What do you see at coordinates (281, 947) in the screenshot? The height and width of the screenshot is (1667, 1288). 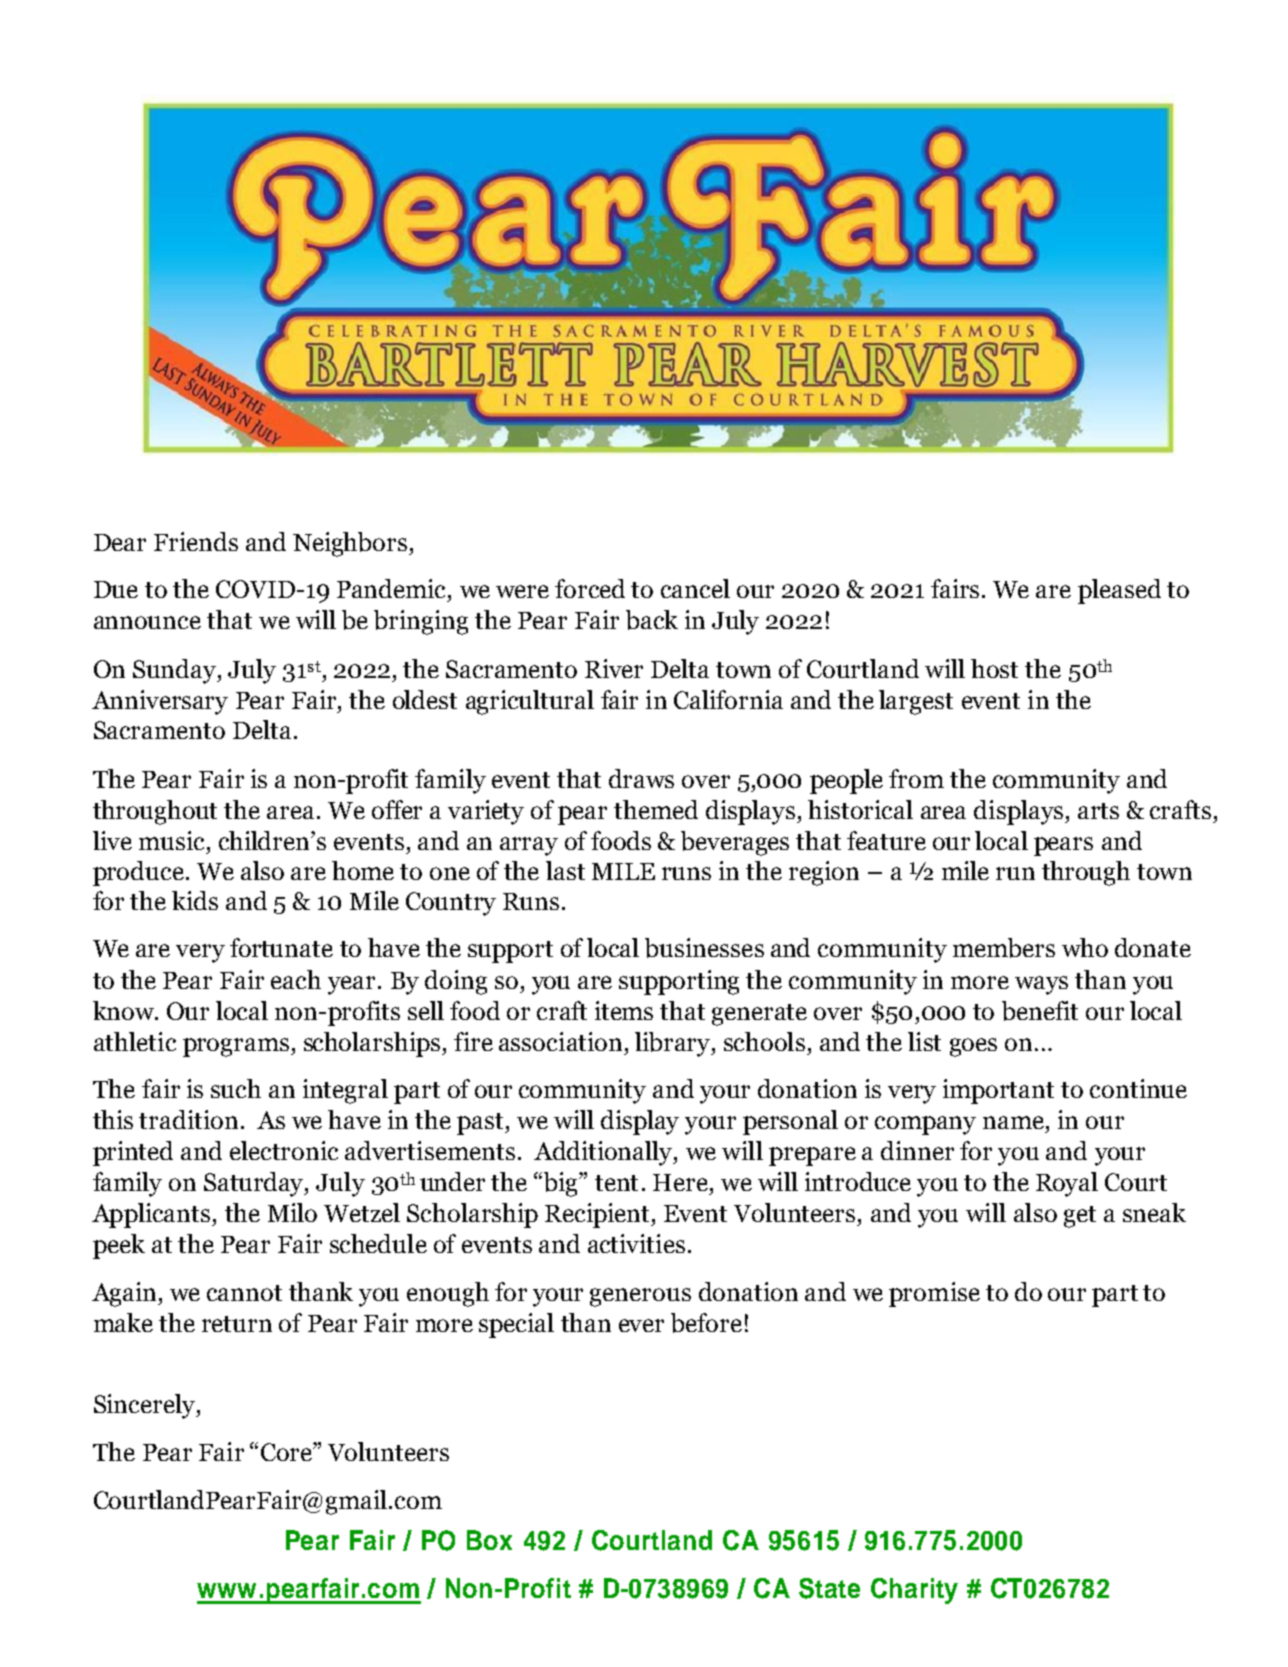 I see `fortunate` at bounding box center [281, 947].
